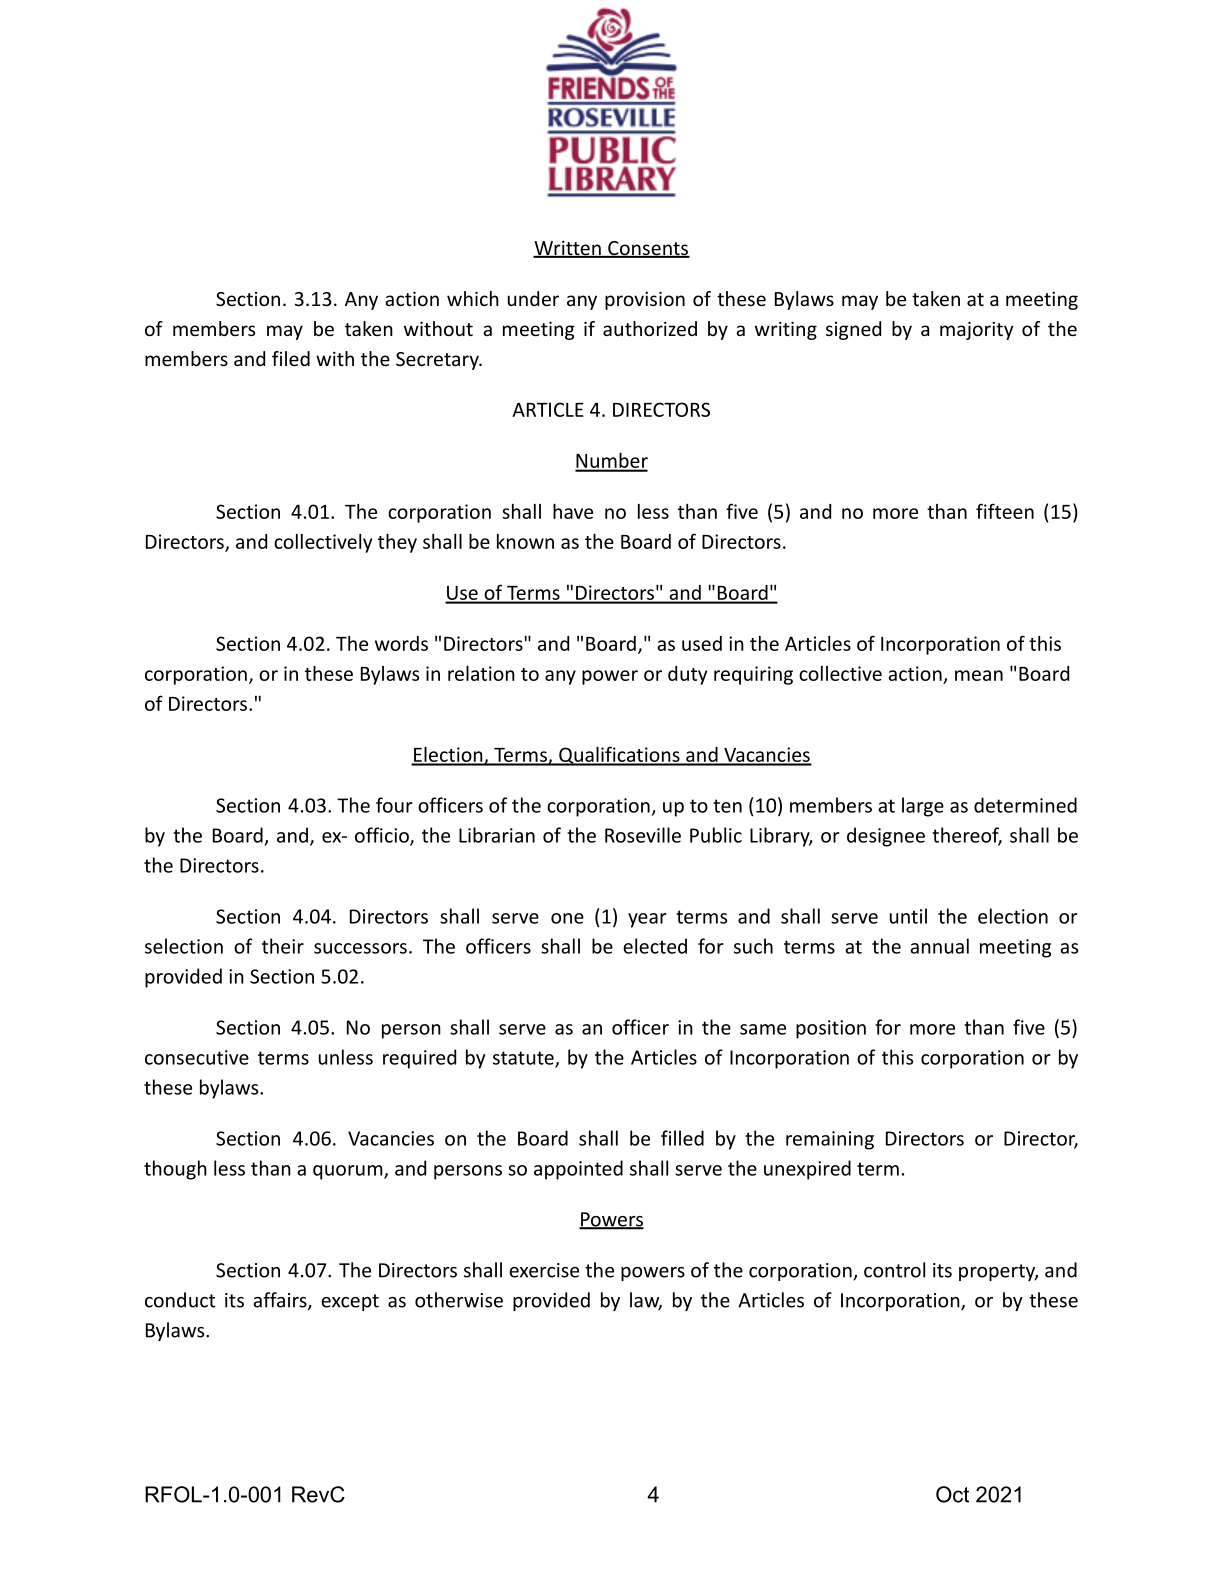 Image resolution: width=1223 pixels, height=1583 pixels. Describe the element at coordinates (349, 1172) in the document. I see `quorum` at that location.
